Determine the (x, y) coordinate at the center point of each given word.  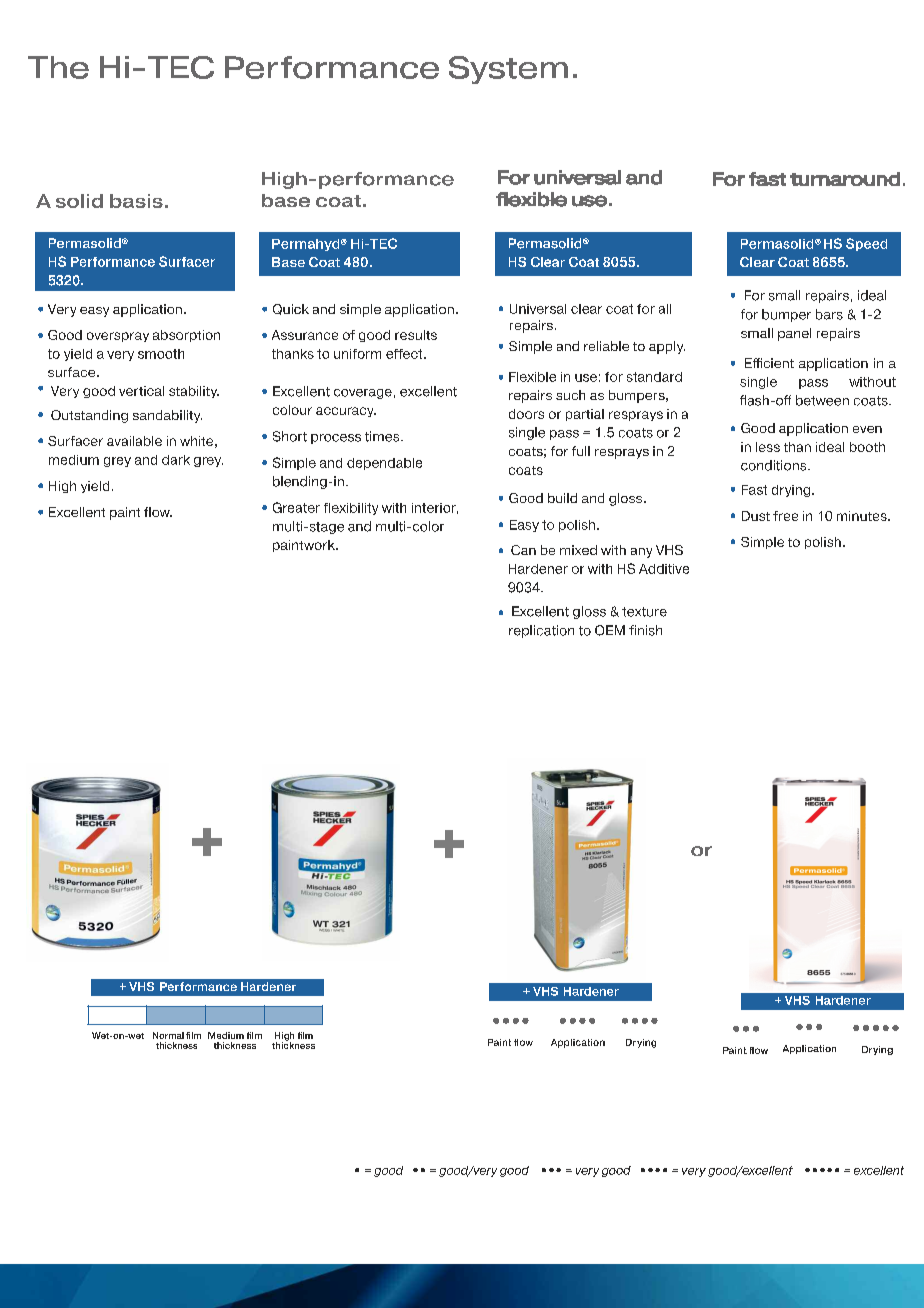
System (508, 70)
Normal (168, 1035)
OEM (610, 630)
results (416, 335)
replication (541, 631)
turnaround (845, 179)
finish (645, 630)
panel (794, 334)
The (58, 67)
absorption (186, 336)
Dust (756, 516)
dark (176, 460)
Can (523, 550)
